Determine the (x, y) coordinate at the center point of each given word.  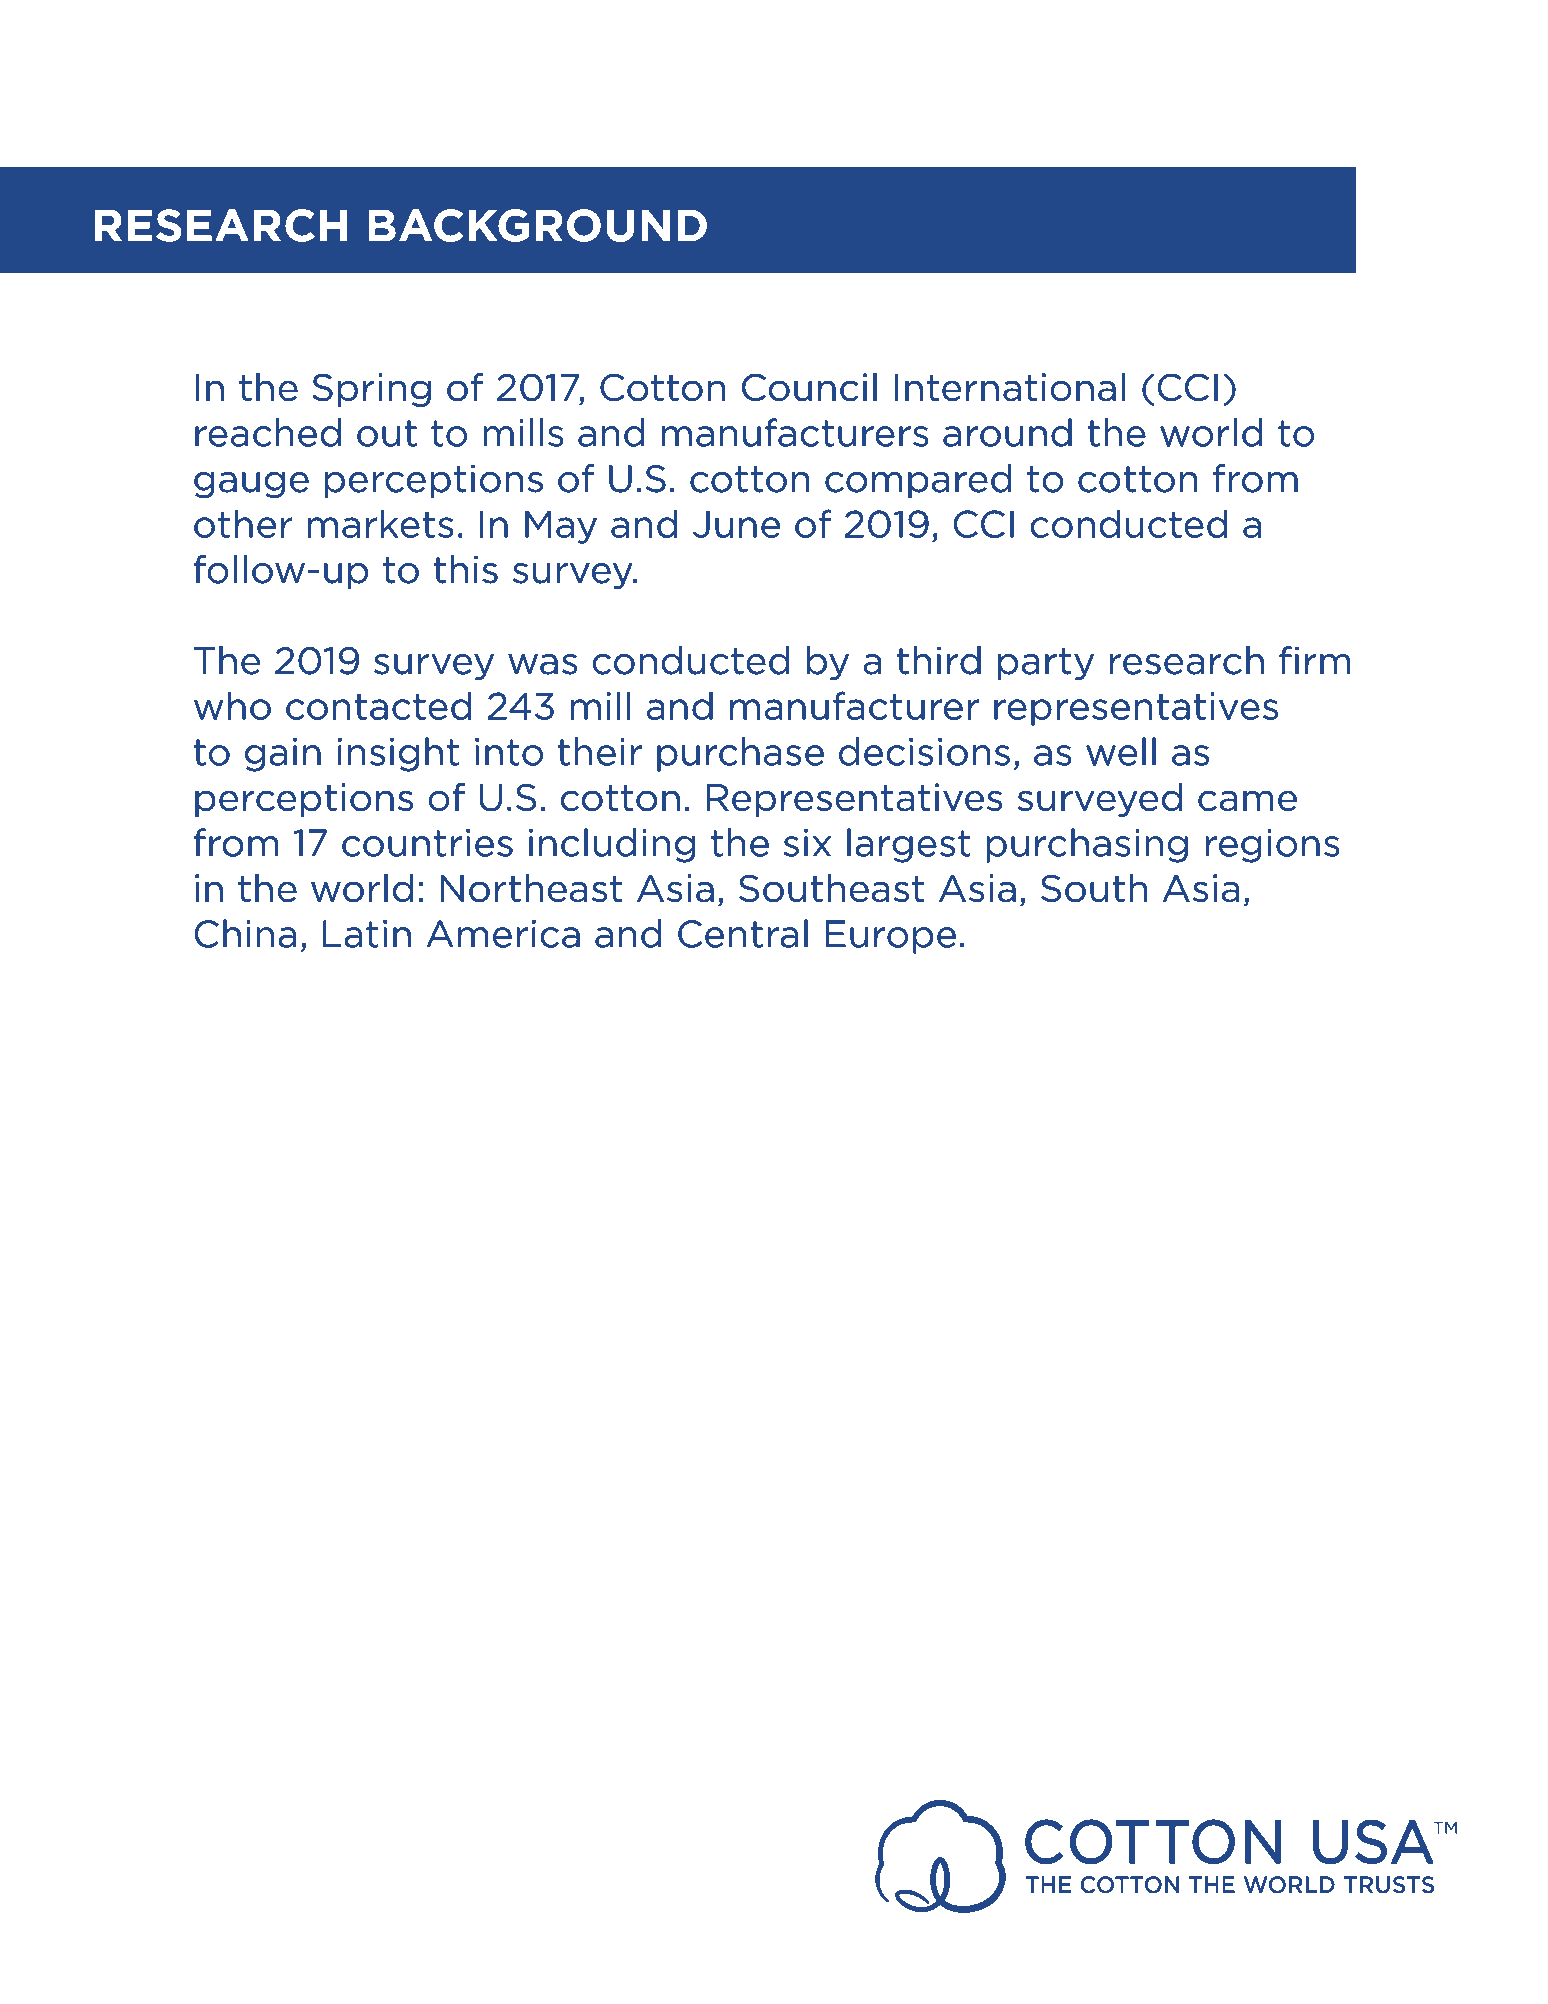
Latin (367, 934)
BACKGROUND (537, 225)
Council (809, 387)
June (736, 524)
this (466, 569)
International (1010, 387)
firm (1314, 660)
